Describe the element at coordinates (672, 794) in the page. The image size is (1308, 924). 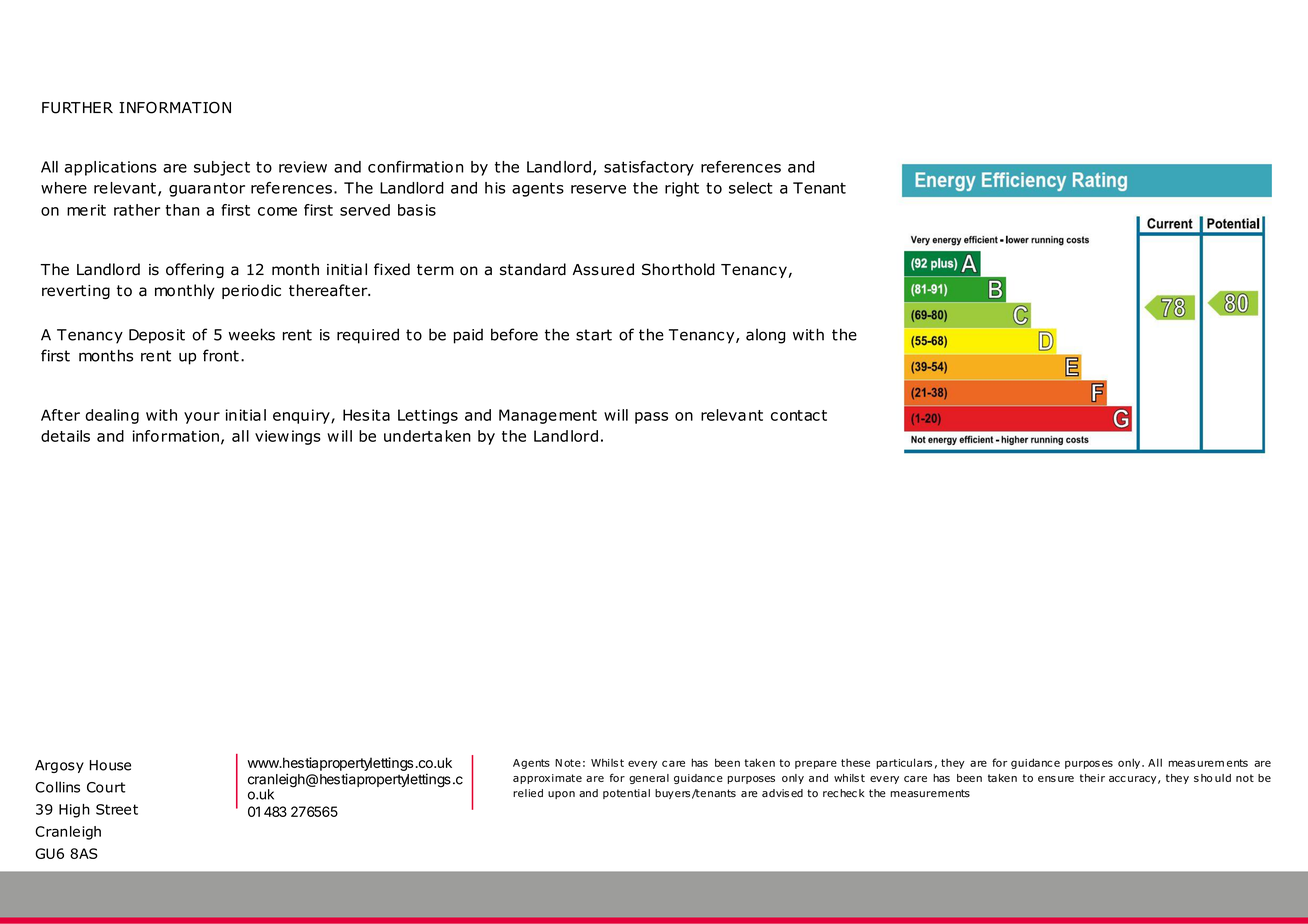
I see `buyers` at that location.
